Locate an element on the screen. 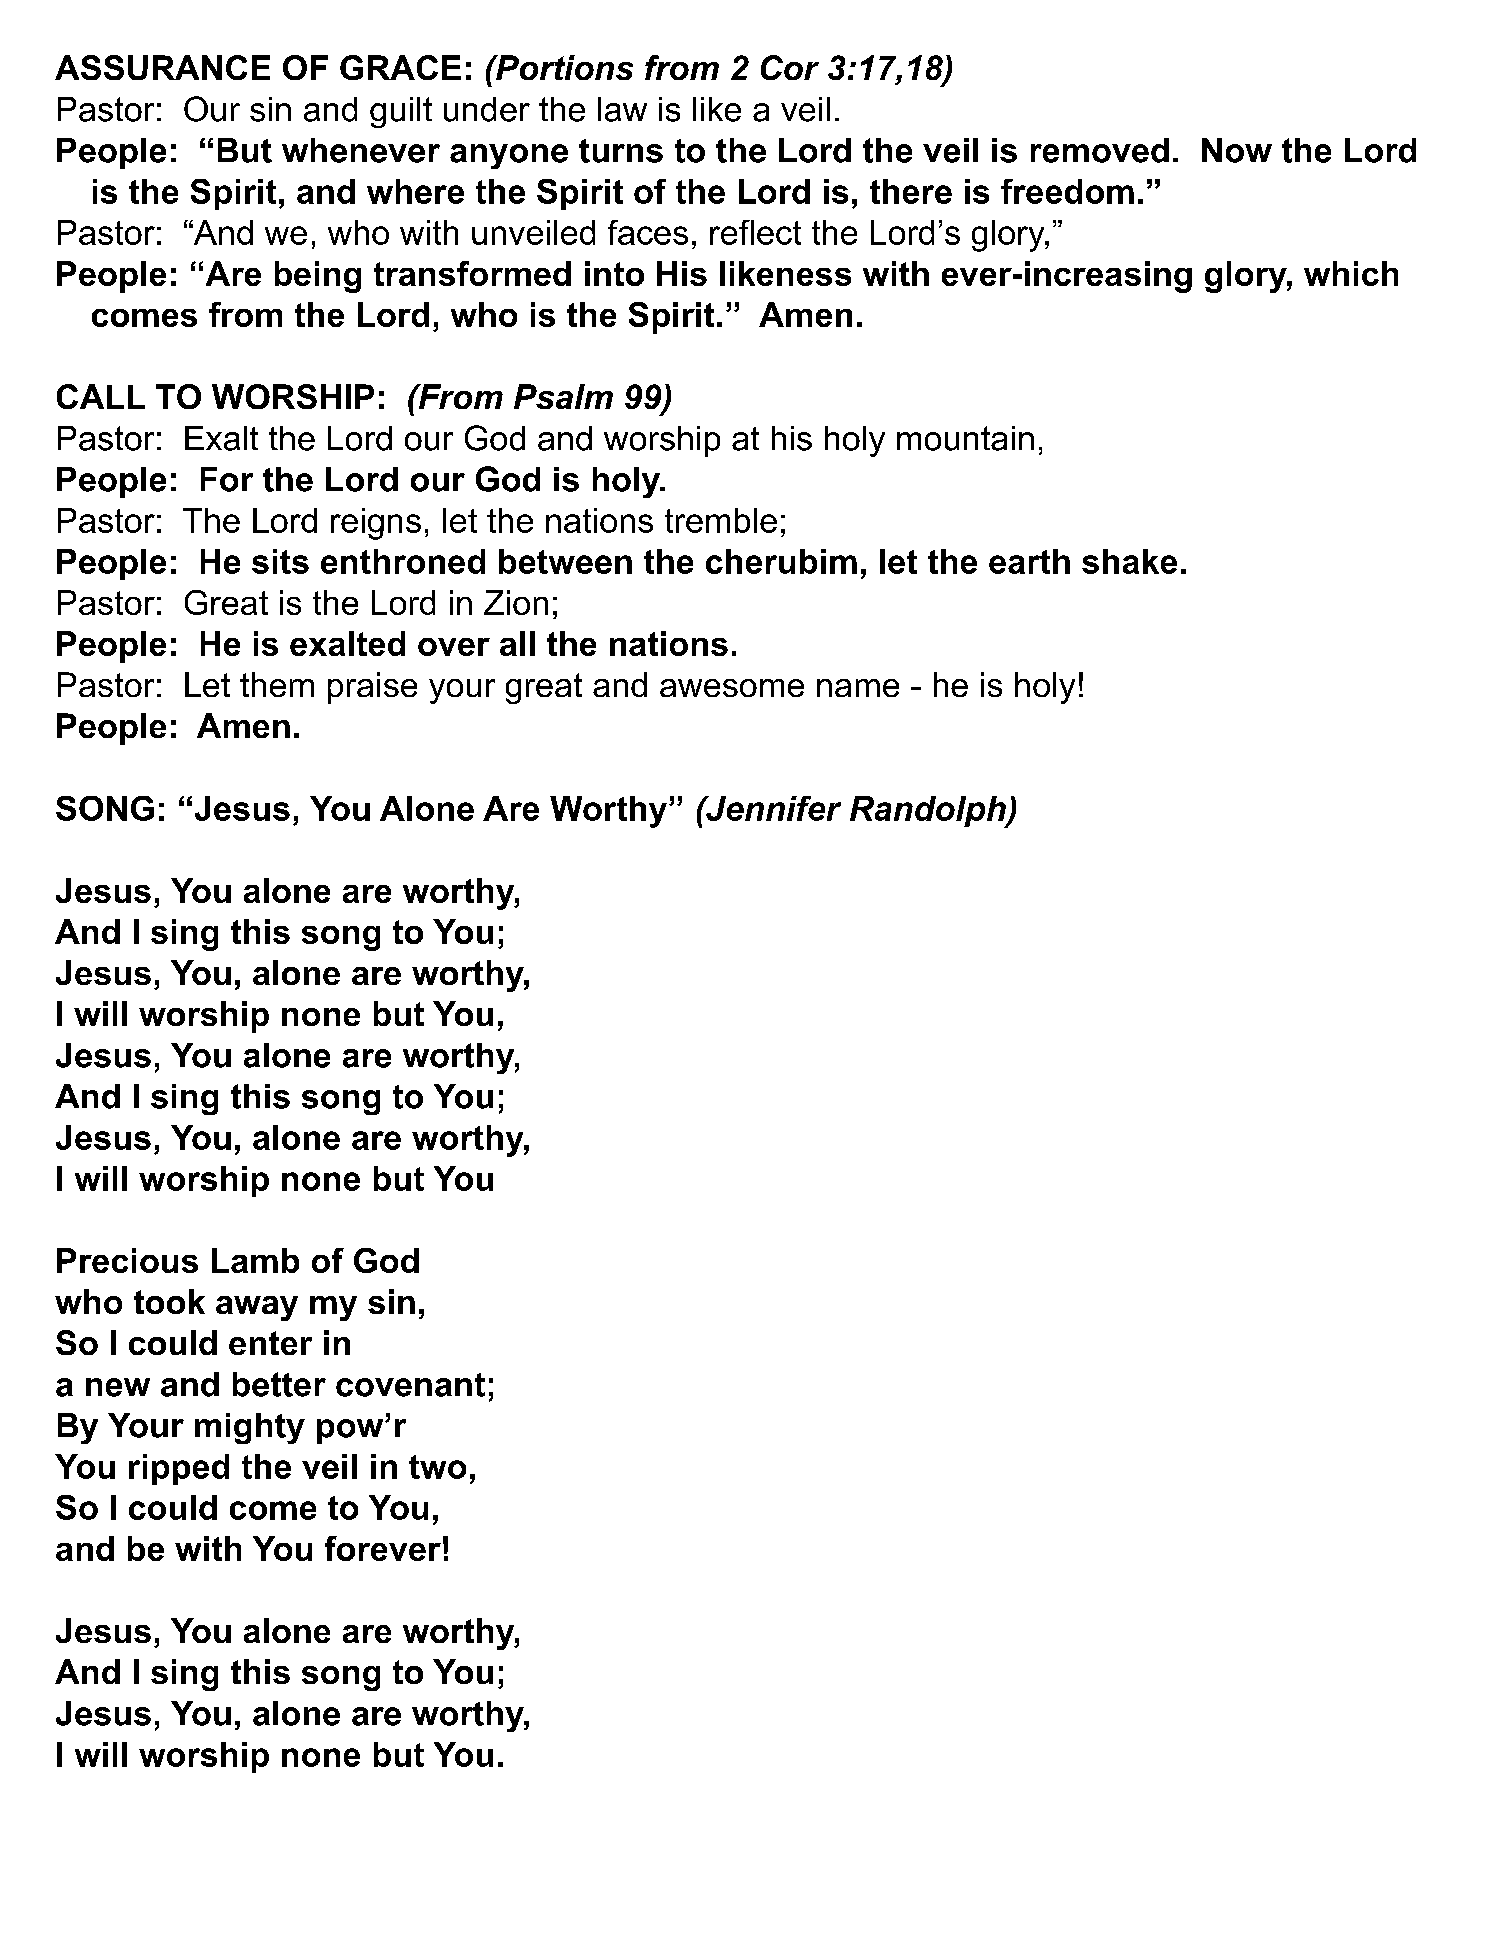 The height and width of the screenshot is (1939, 1498). mighty is located at coordinates (250, 1428).
